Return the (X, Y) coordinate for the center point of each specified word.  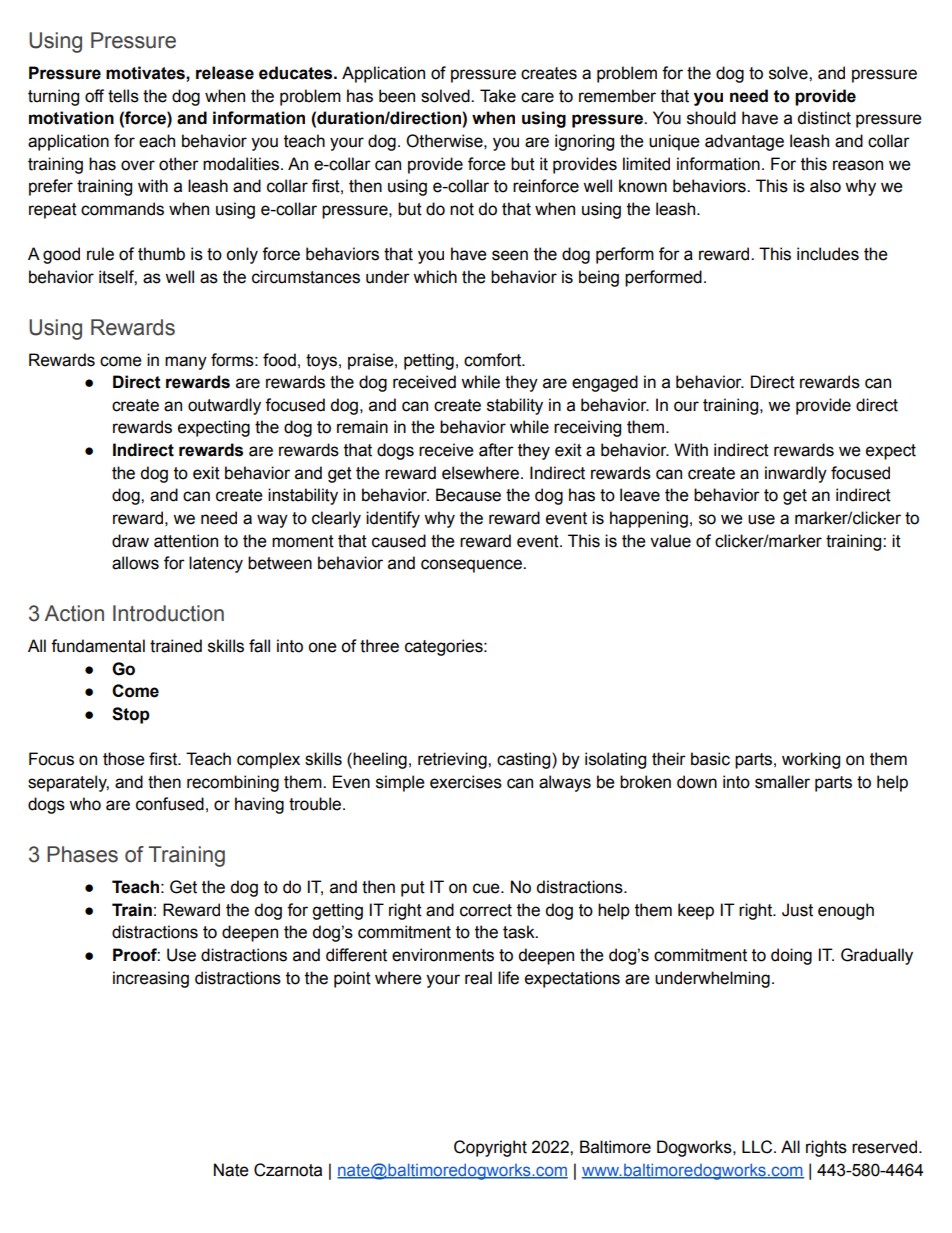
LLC (758, 1147)
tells (123, 96)
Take (498, 96)
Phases (82, 854)
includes (828, 254)
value (670, 541)
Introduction (168, 613)
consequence (472, 566)
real (478, 978)
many (186, 363)
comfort (494, 360)
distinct (824, 118)
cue (487, 888)
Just (797, 910)
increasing (151, 979)
